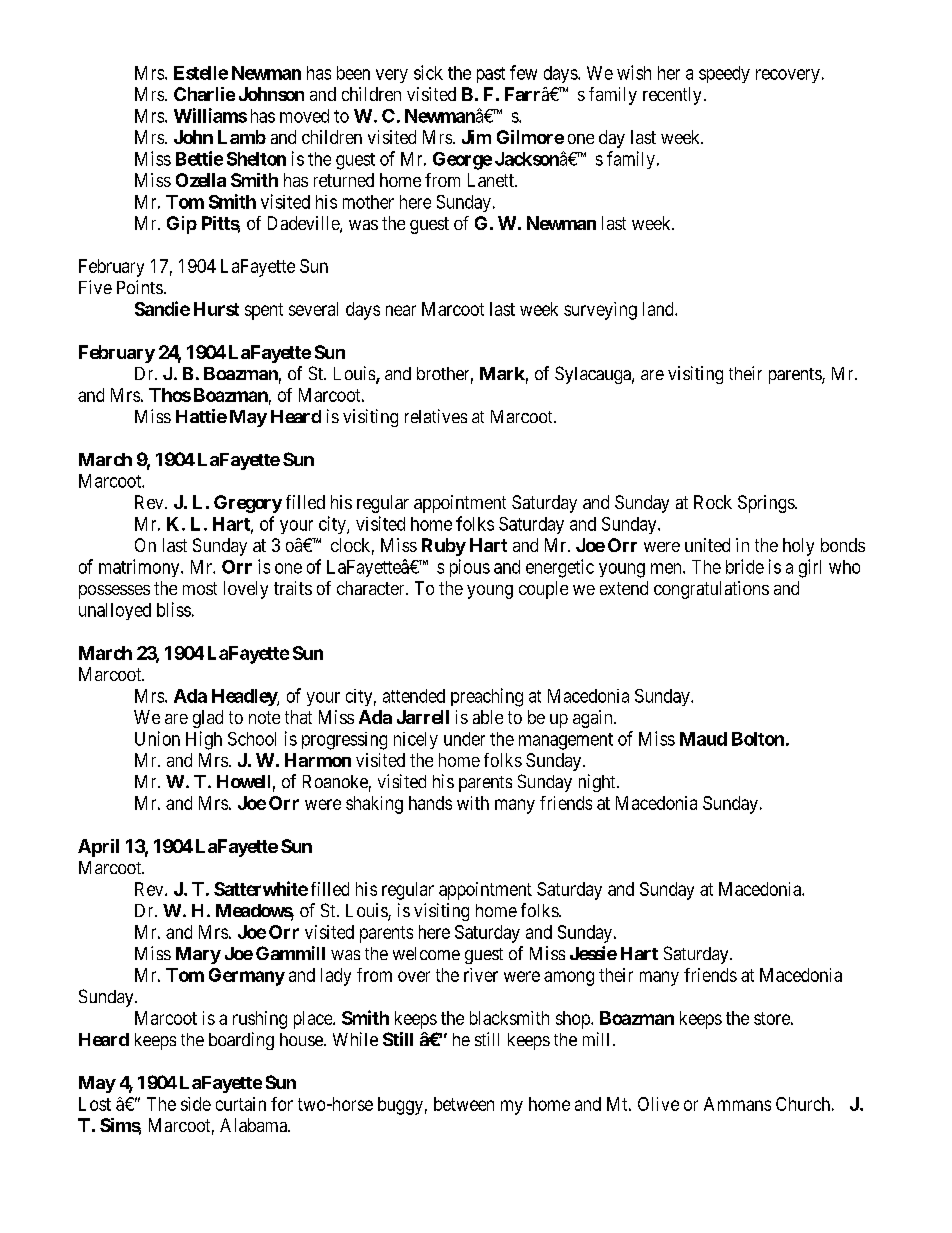 The width and height of the screenshot is (952, 1233). I want to click on Lamb, so click(242, 137).
